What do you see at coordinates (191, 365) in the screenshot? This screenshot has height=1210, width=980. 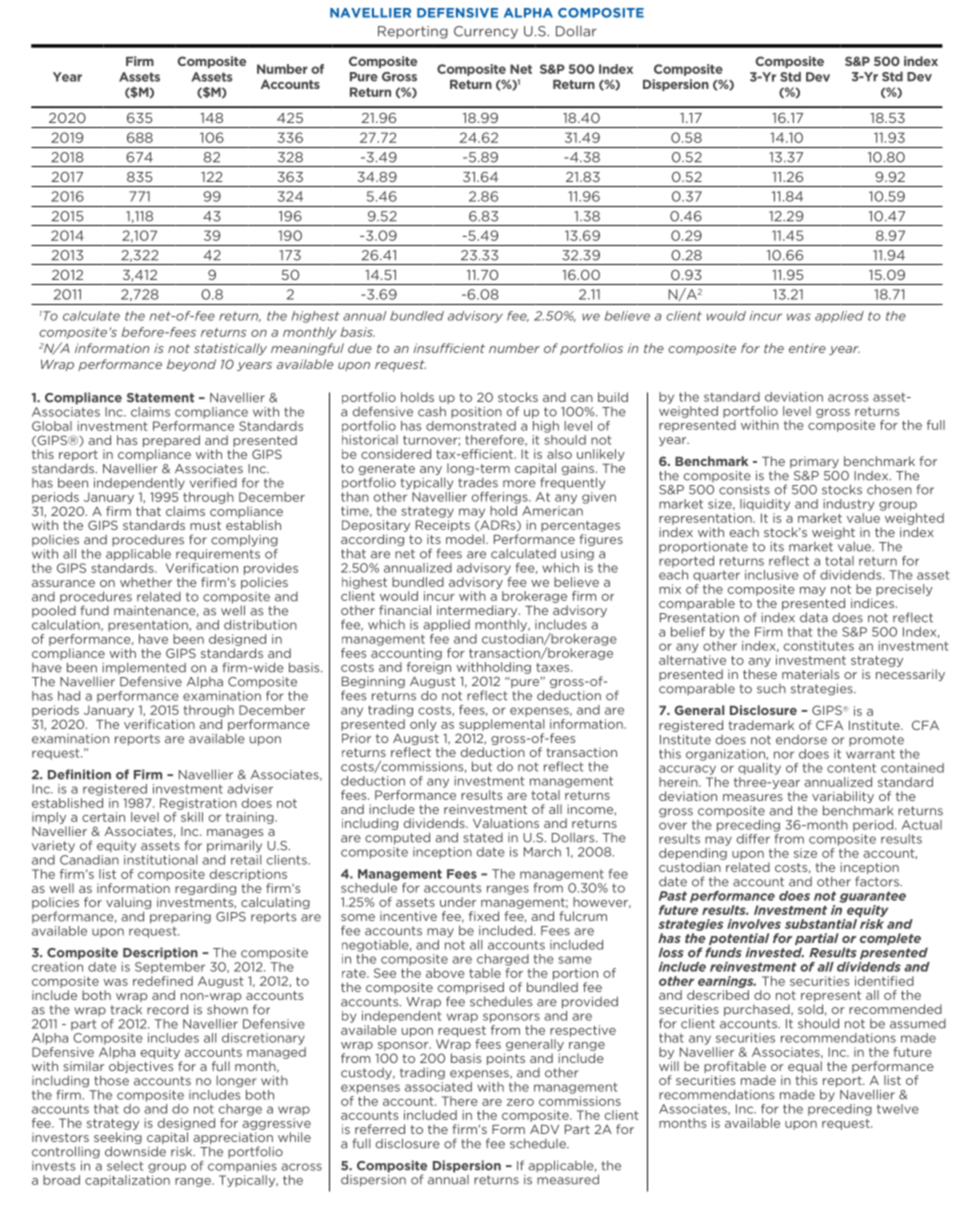 I see `beyond` at bounding box center [191, 365].
